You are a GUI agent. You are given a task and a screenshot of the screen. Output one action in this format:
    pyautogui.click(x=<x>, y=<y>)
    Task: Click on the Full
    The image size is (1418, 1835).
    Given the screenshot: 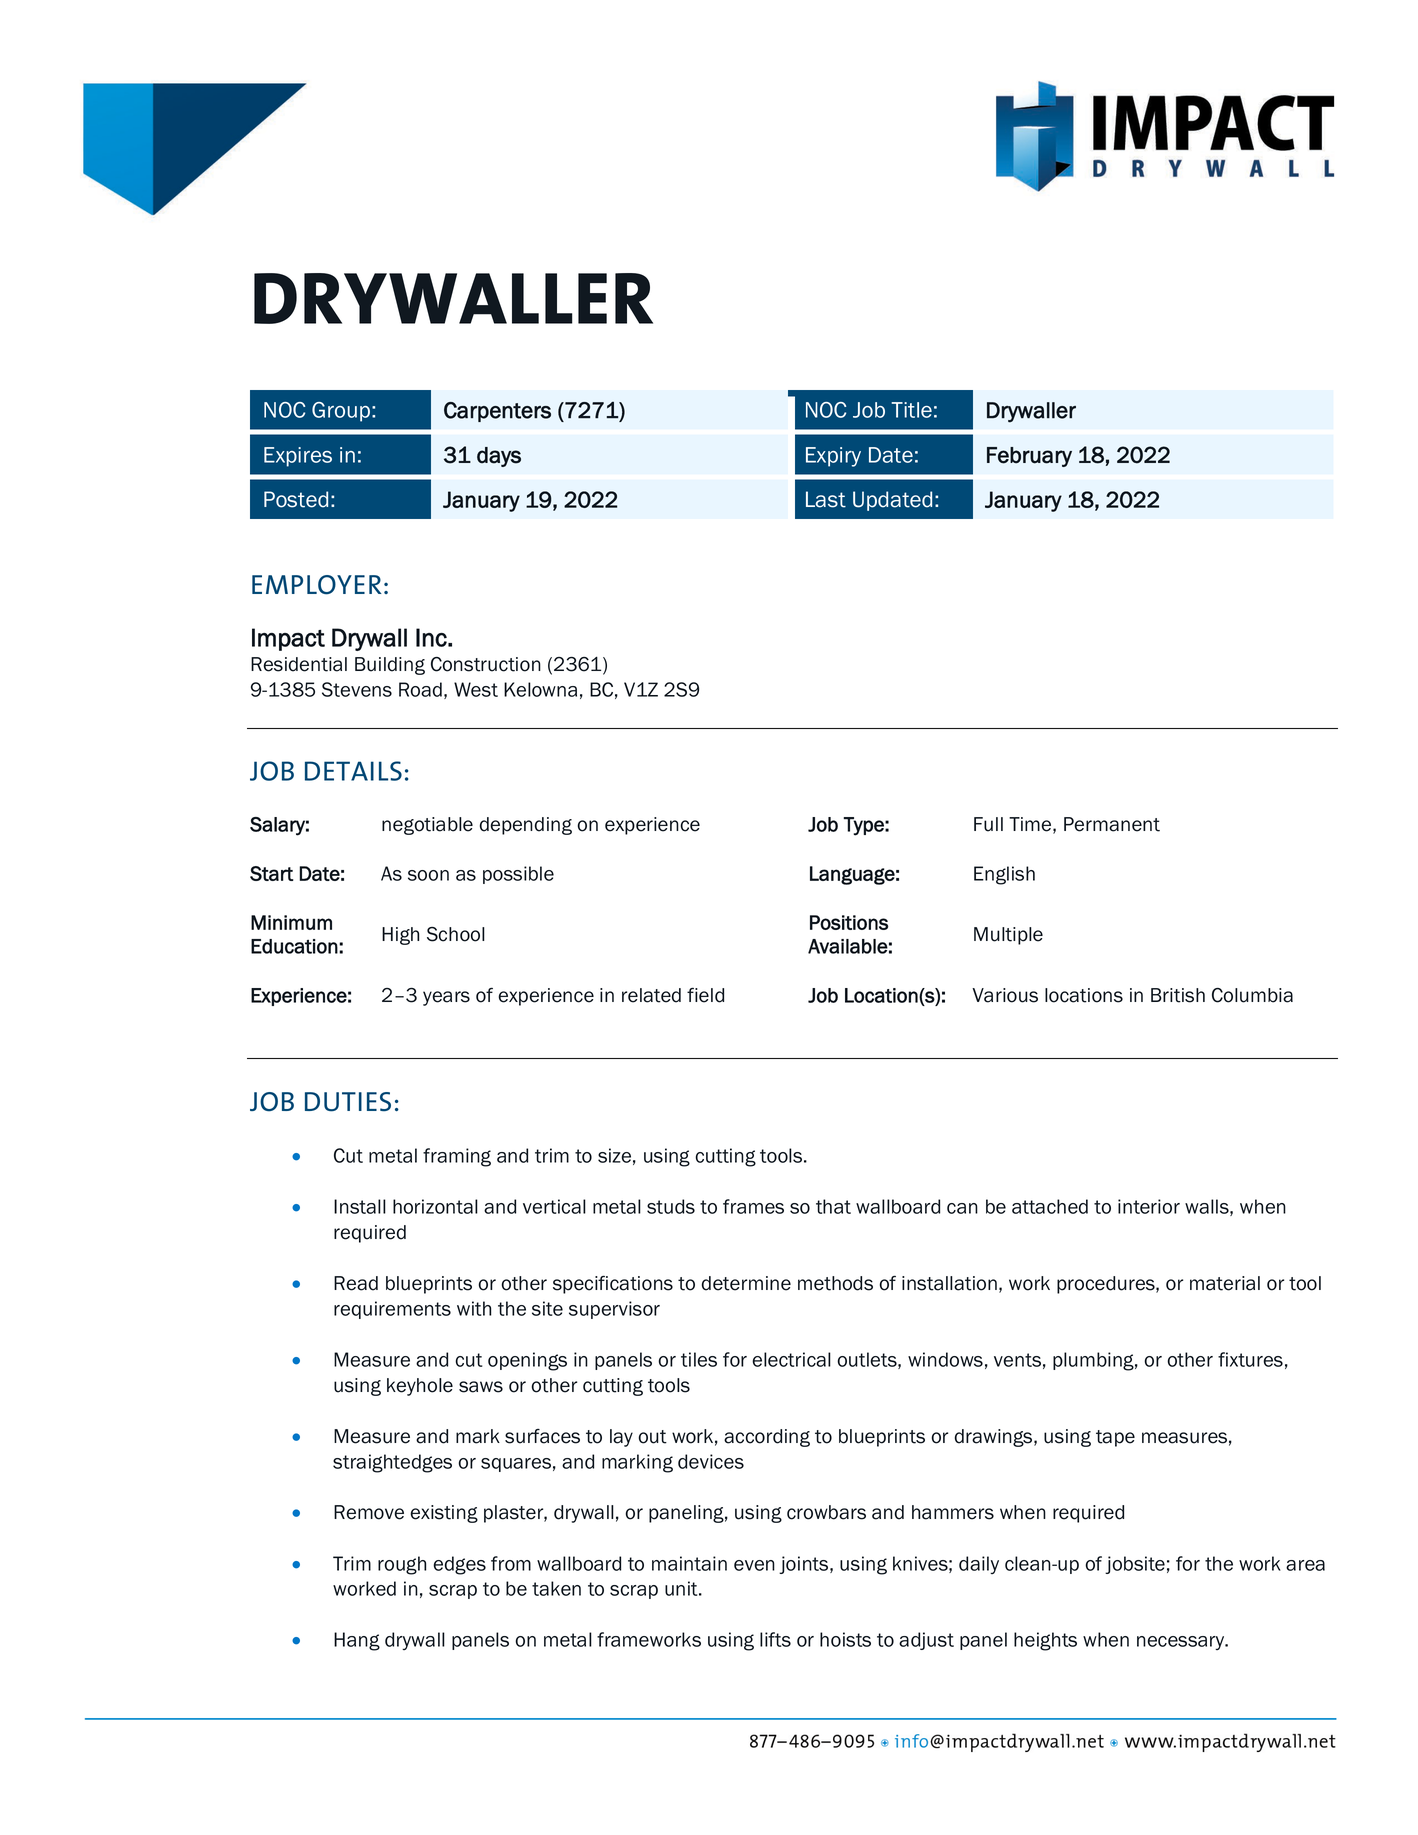 What is the action you would take?
    pyautogui.click(x=988, y=824)
